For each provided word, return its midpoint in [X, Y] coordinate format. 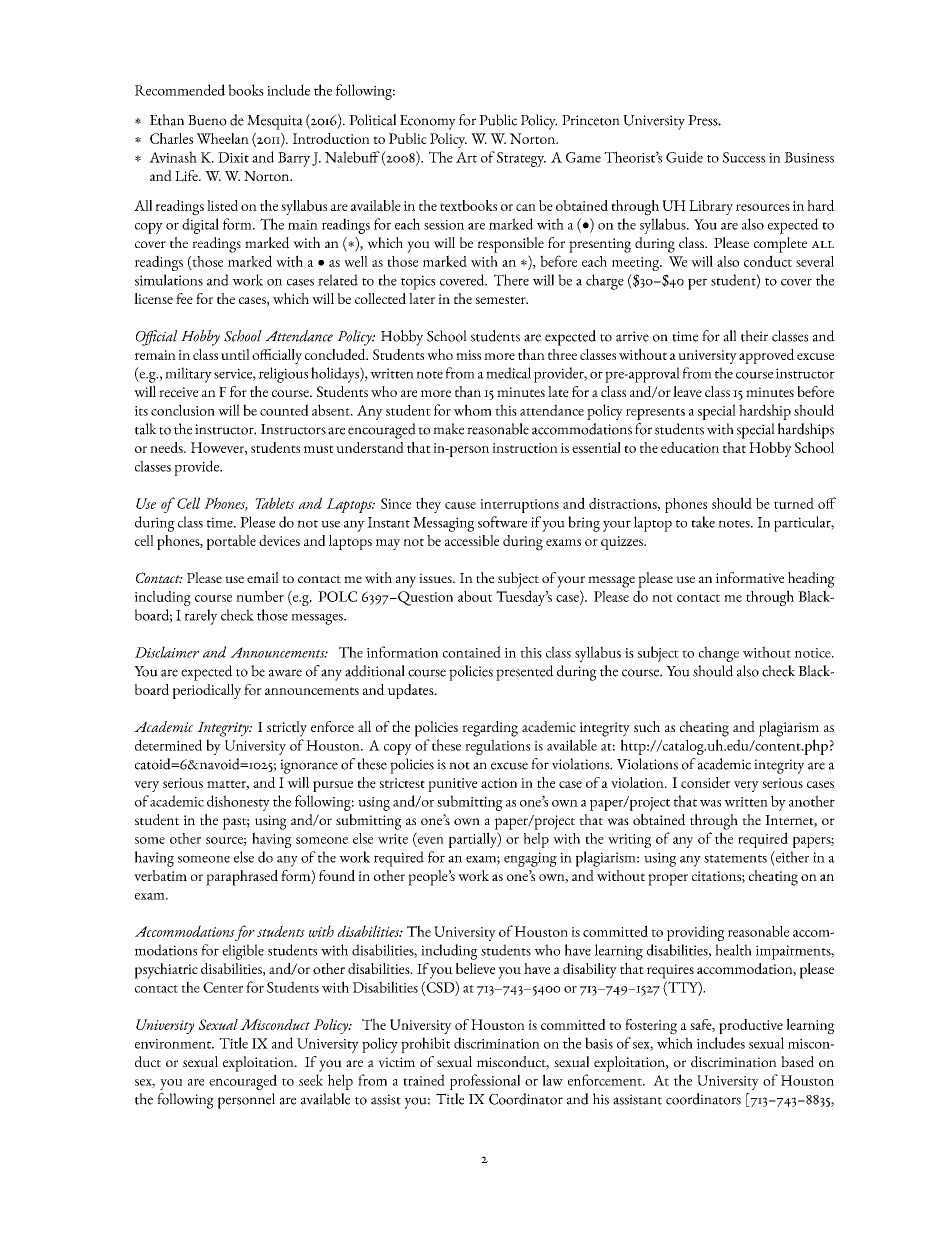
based [797, 1062]
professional [485, 1082]
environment [174, 1044]
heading [811, 580]
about [475, 596]
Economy [428, 122]
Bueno [207, 120]
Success [744, 157]
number [260, 596]
